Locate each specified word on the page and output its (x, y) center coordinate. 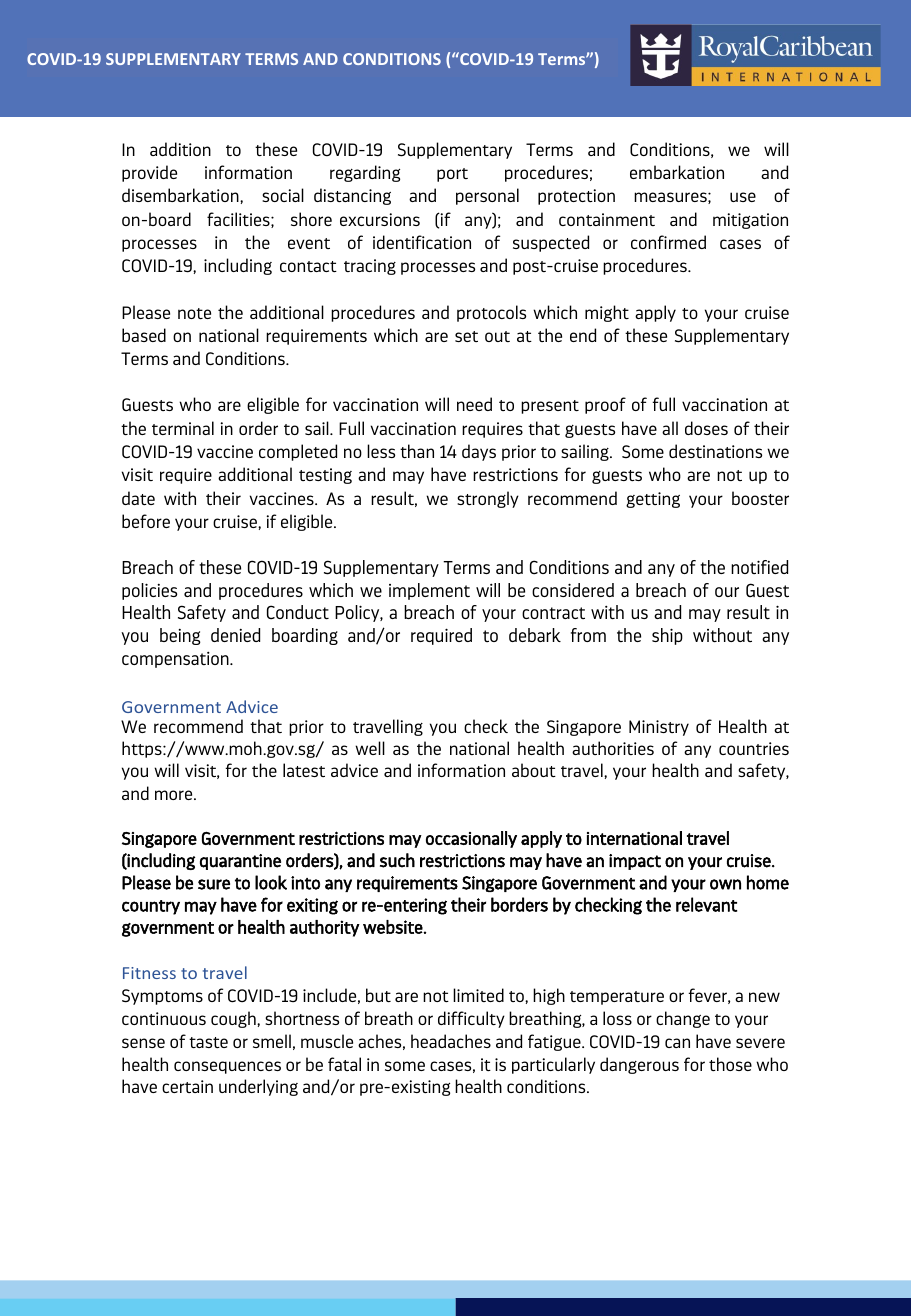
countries (754, 748)
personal (487, 196)
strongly (488, 499)
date (138, 498)
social (283, 195)
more (175, 795)
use (743, 197)
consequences (227, 1067)
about (534, 770)
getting (653, 500)
